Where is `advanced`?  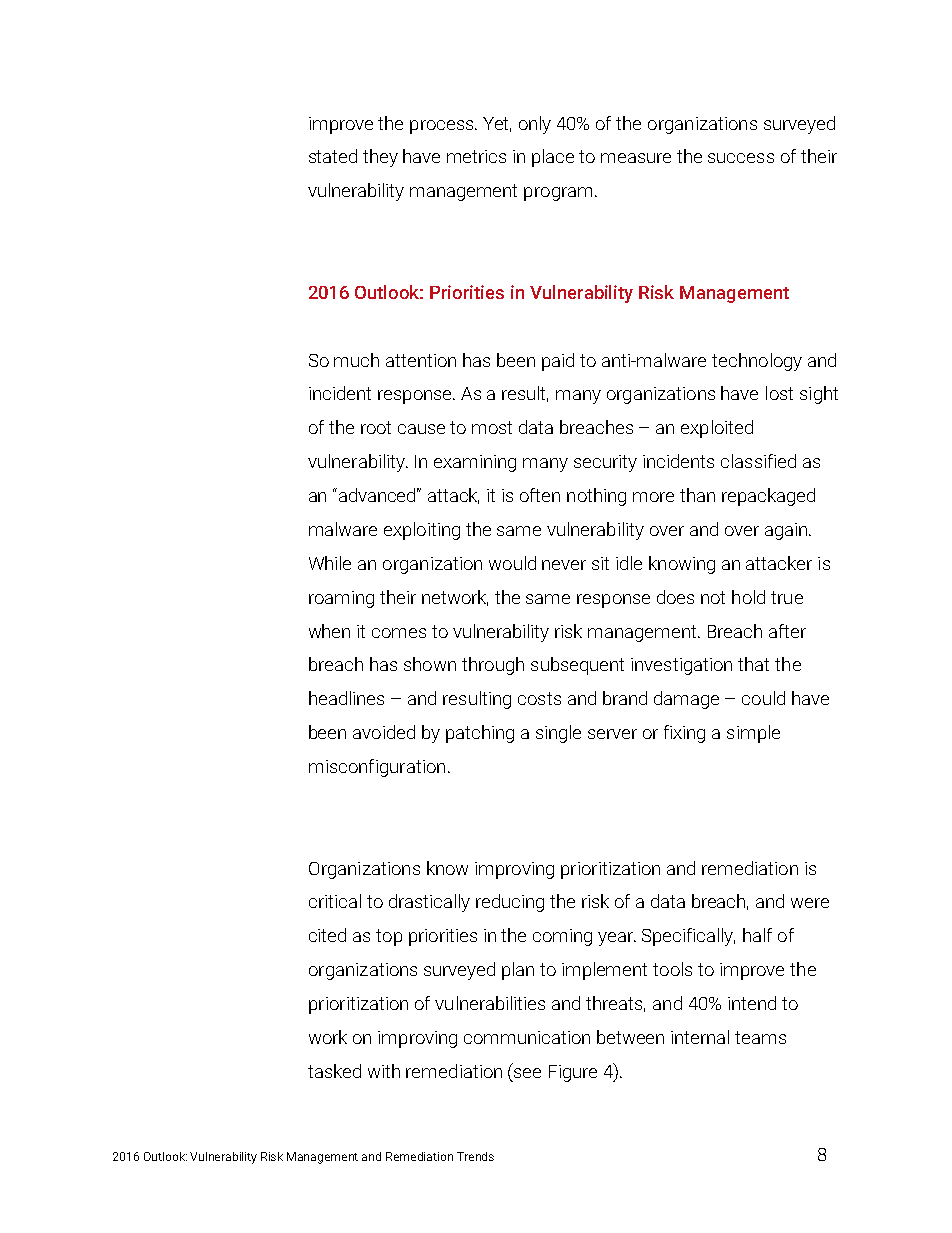
advanced is located at coordinates (379, 495).
